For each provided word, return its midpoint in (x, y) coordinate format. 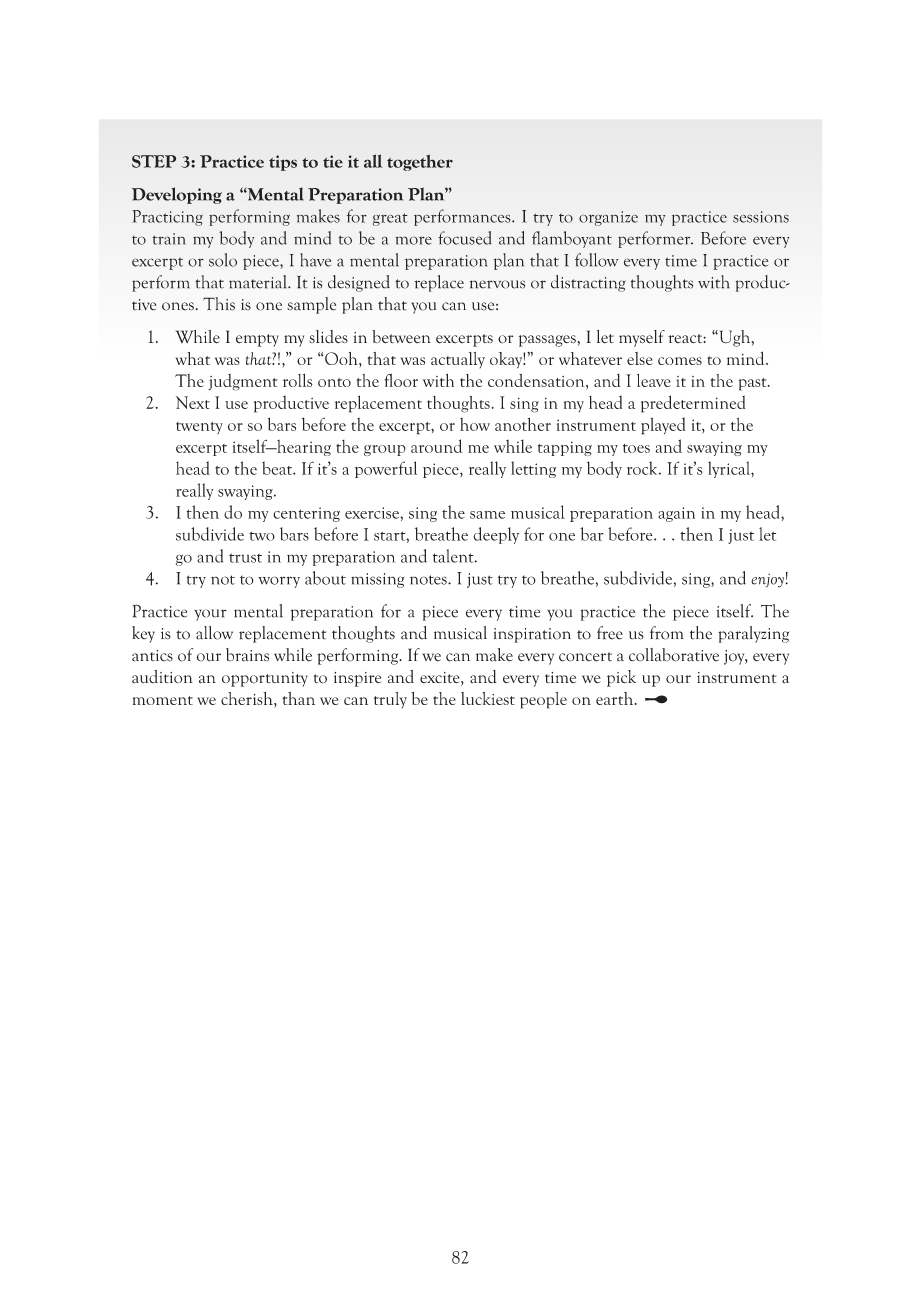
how (475, 424)
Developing (177, 195)
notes (429, 580)
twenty (199, 428)
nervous (497, 284)
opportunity (265, 679)
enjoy (768, 580)
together (420, 162)
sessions (761, 217)
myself (642, 338)
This (219, 304)
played (663, 426)
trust (245, 558)
